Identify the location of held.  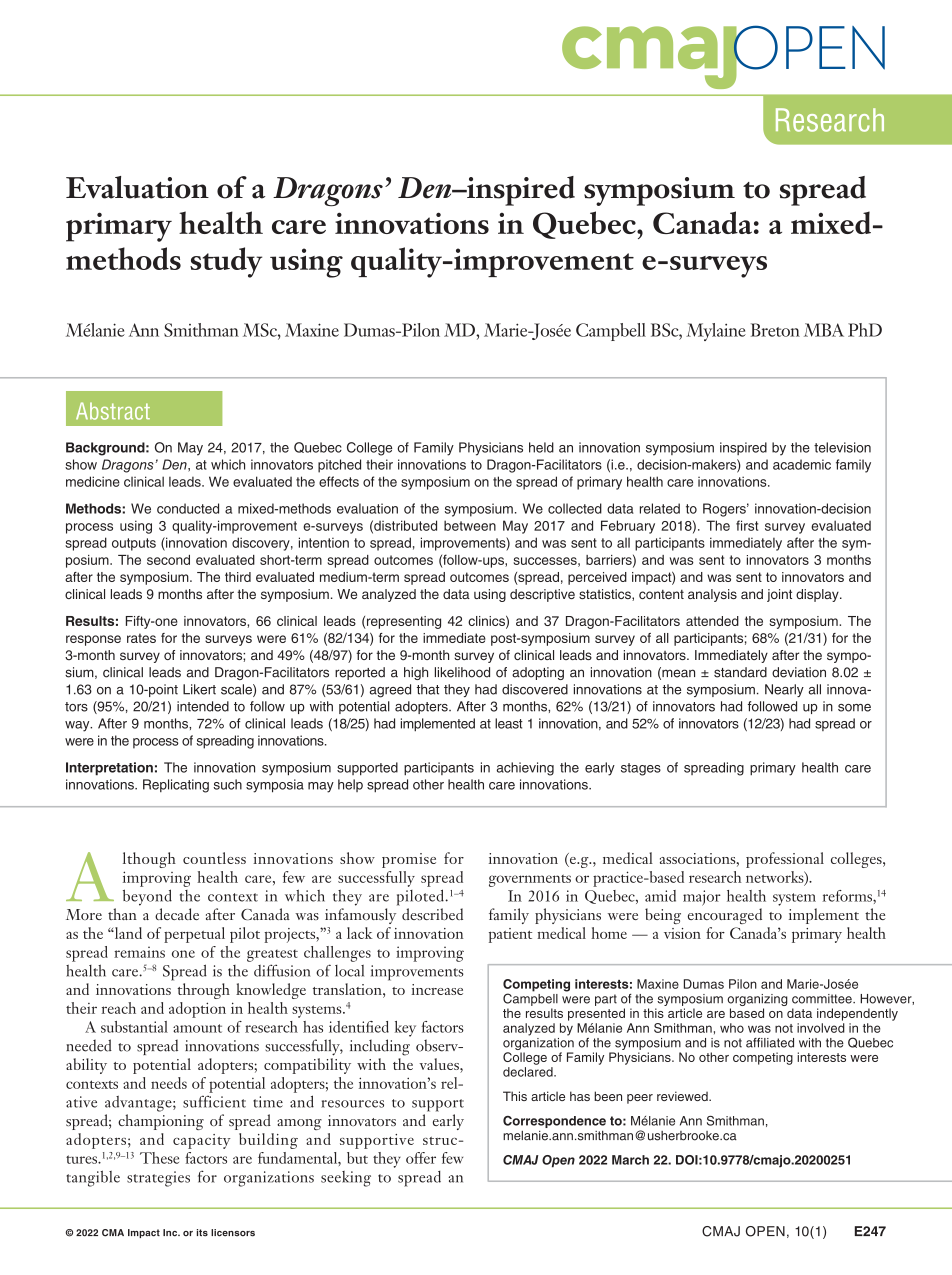
(541, 447).
